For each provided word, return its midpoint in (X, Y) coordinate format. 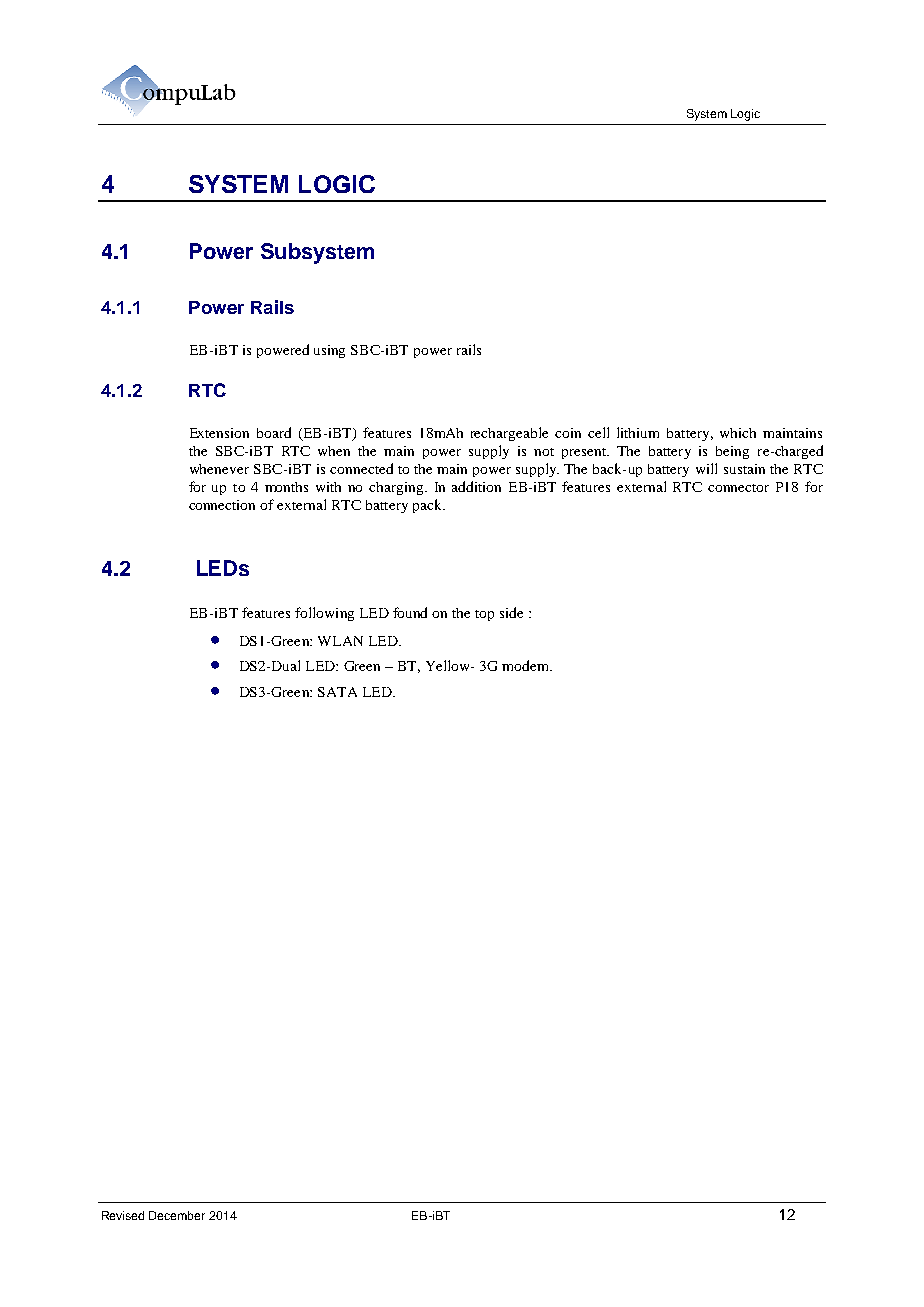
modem (526, 665)
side (511, 612)
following (324, 614)
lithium (638, 432)
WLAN (340, 641)
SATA (337, 692)
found (410, 612)
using (329, 351)
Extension (219, 433)
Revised (123, 1215)
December (177, 1215)
